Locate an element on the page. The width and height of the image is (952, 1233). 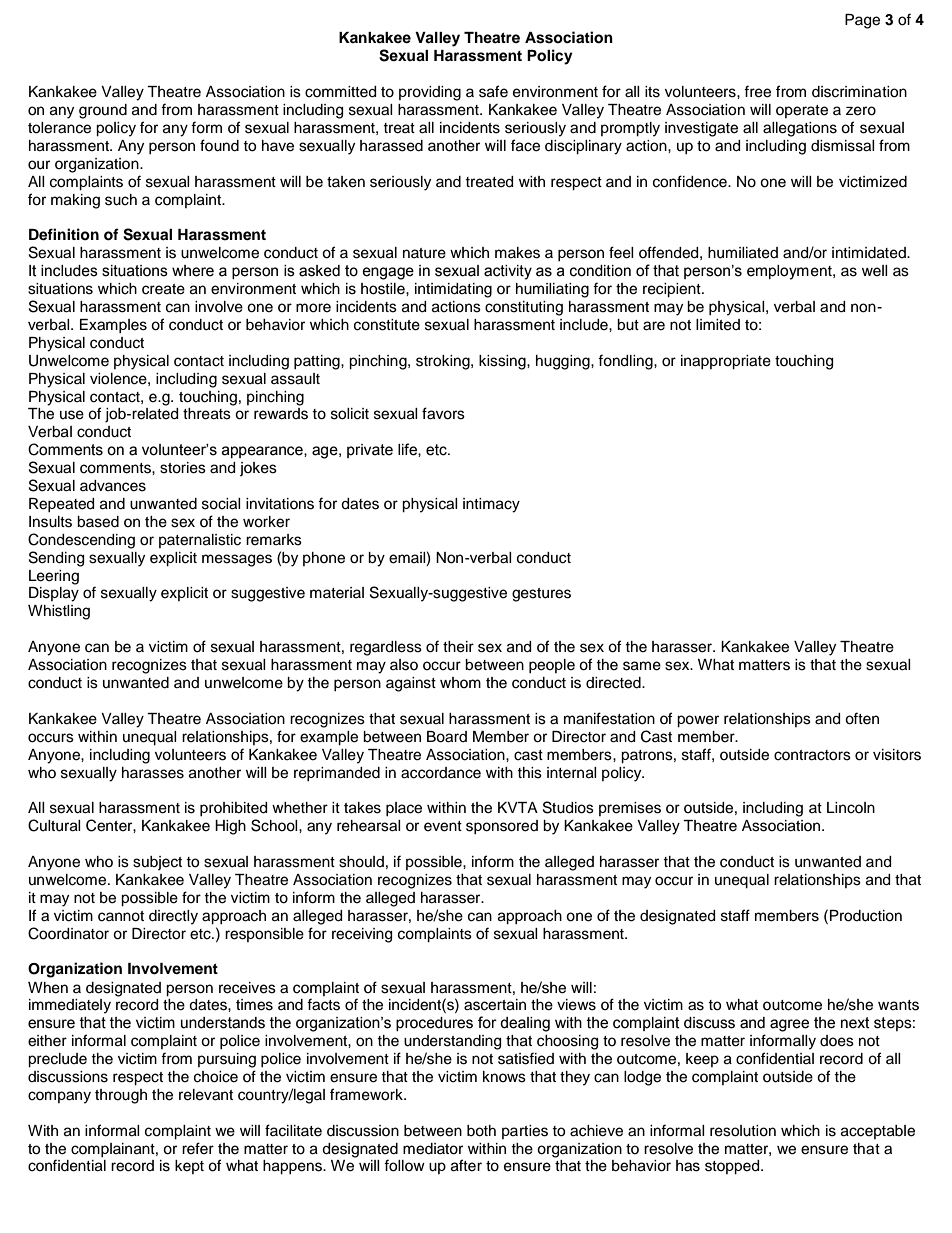
limited is located at coordinates (718, 325).
